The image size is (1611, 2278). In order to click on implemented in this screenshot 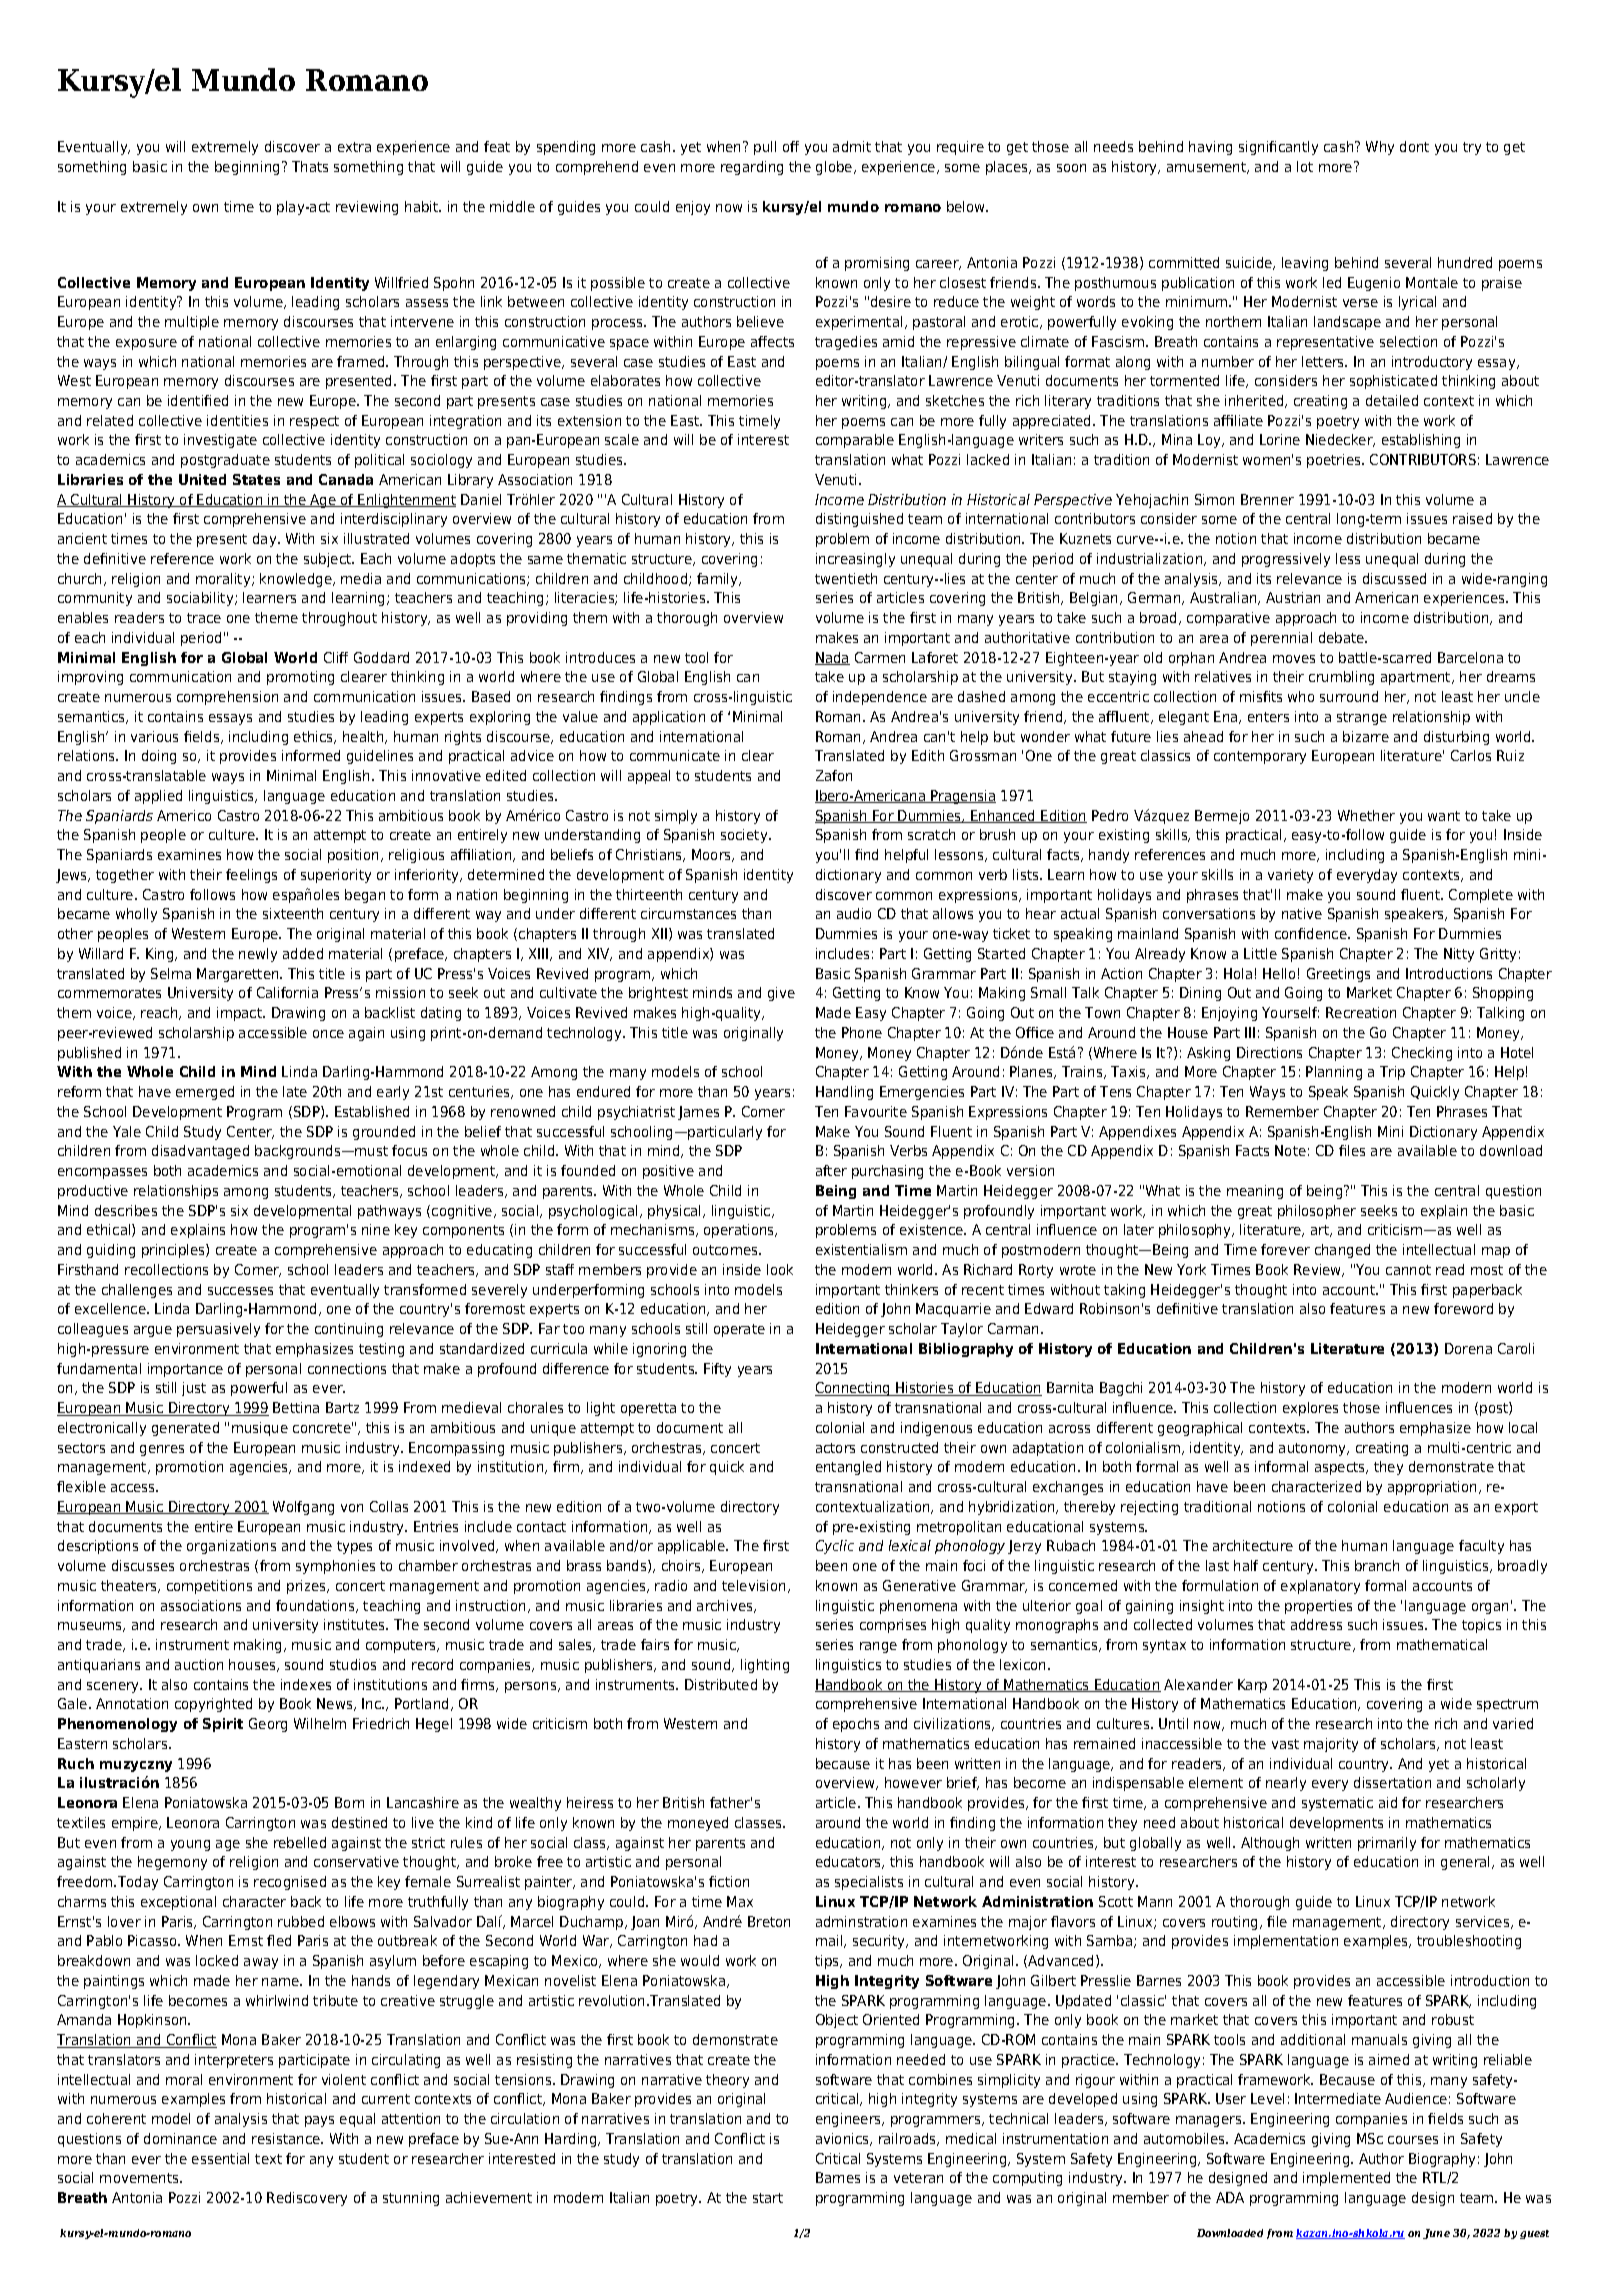, I will do `click(1346, 2179)`.
